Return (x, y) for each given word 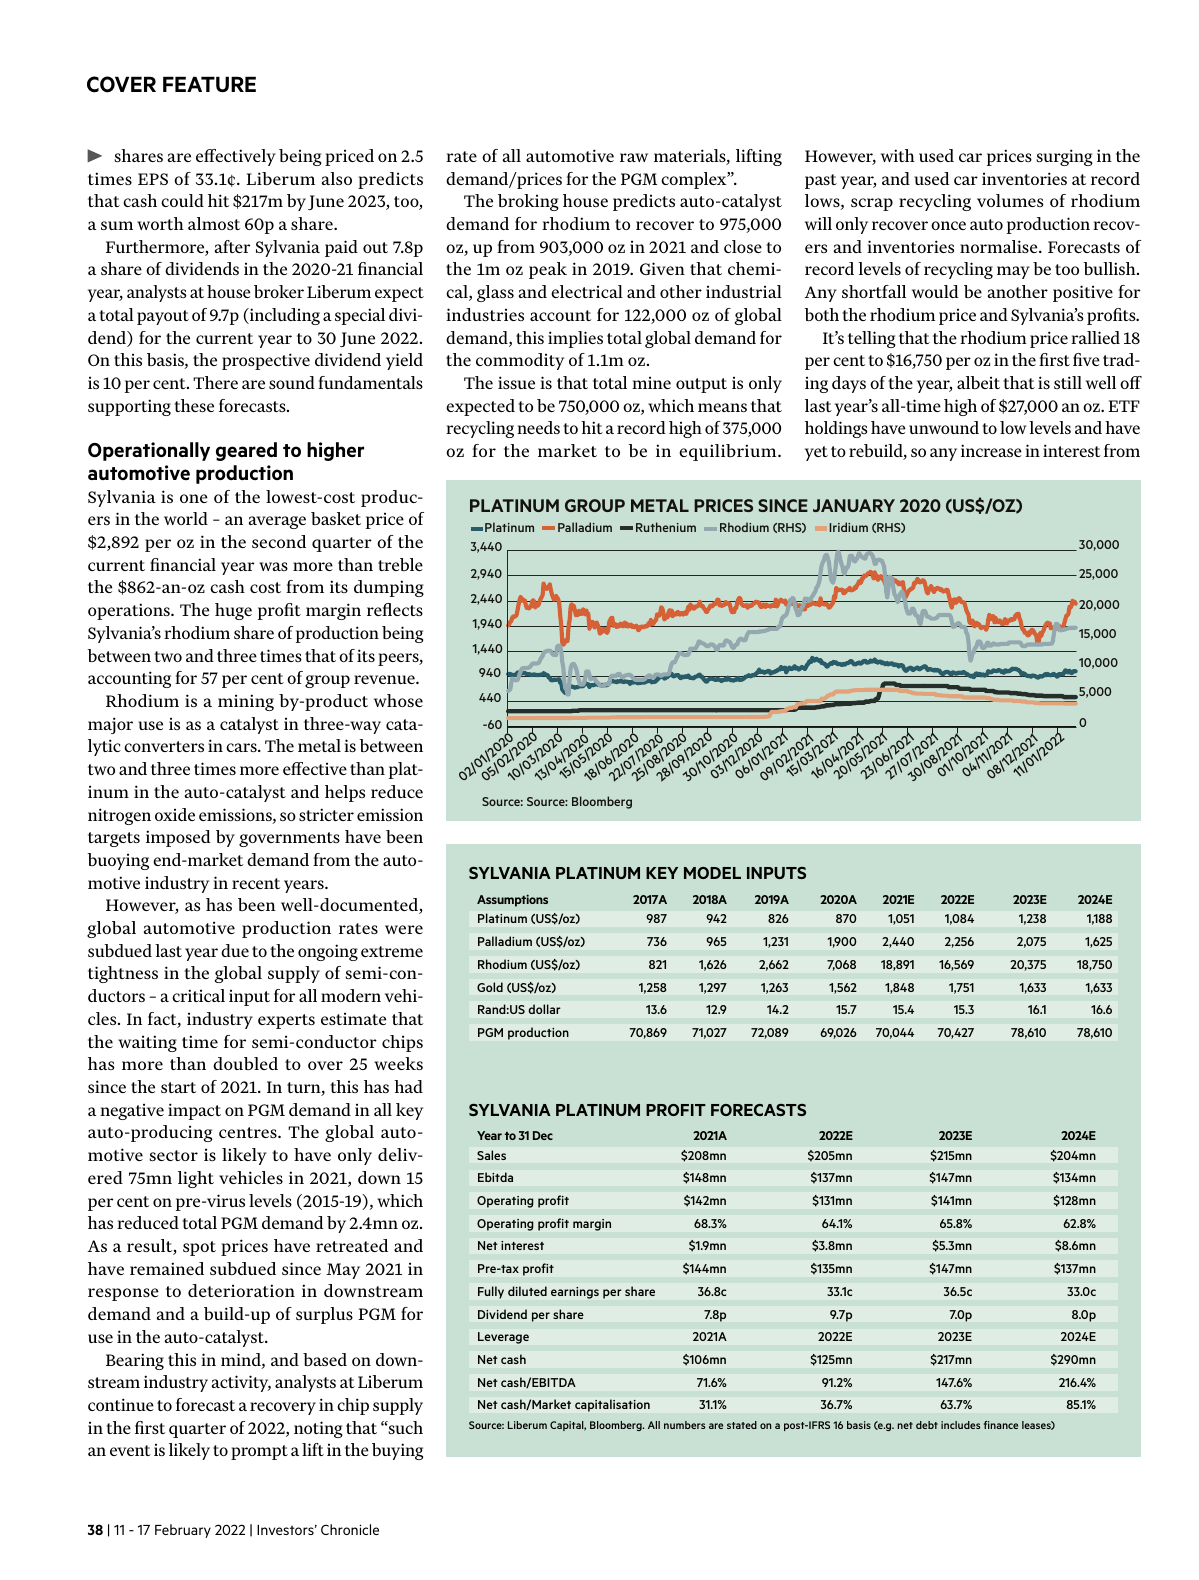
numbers (684, 1425)
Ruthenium (666, 527)
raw (634, 157)
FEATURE (209, 84)
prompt (259, 1452)
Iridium (848, 527)
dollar (544, 1009)
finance (1001, 1425)
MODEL (712, 873)
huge (233, 611)
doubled (245, 1063)
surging (1064, 157)
